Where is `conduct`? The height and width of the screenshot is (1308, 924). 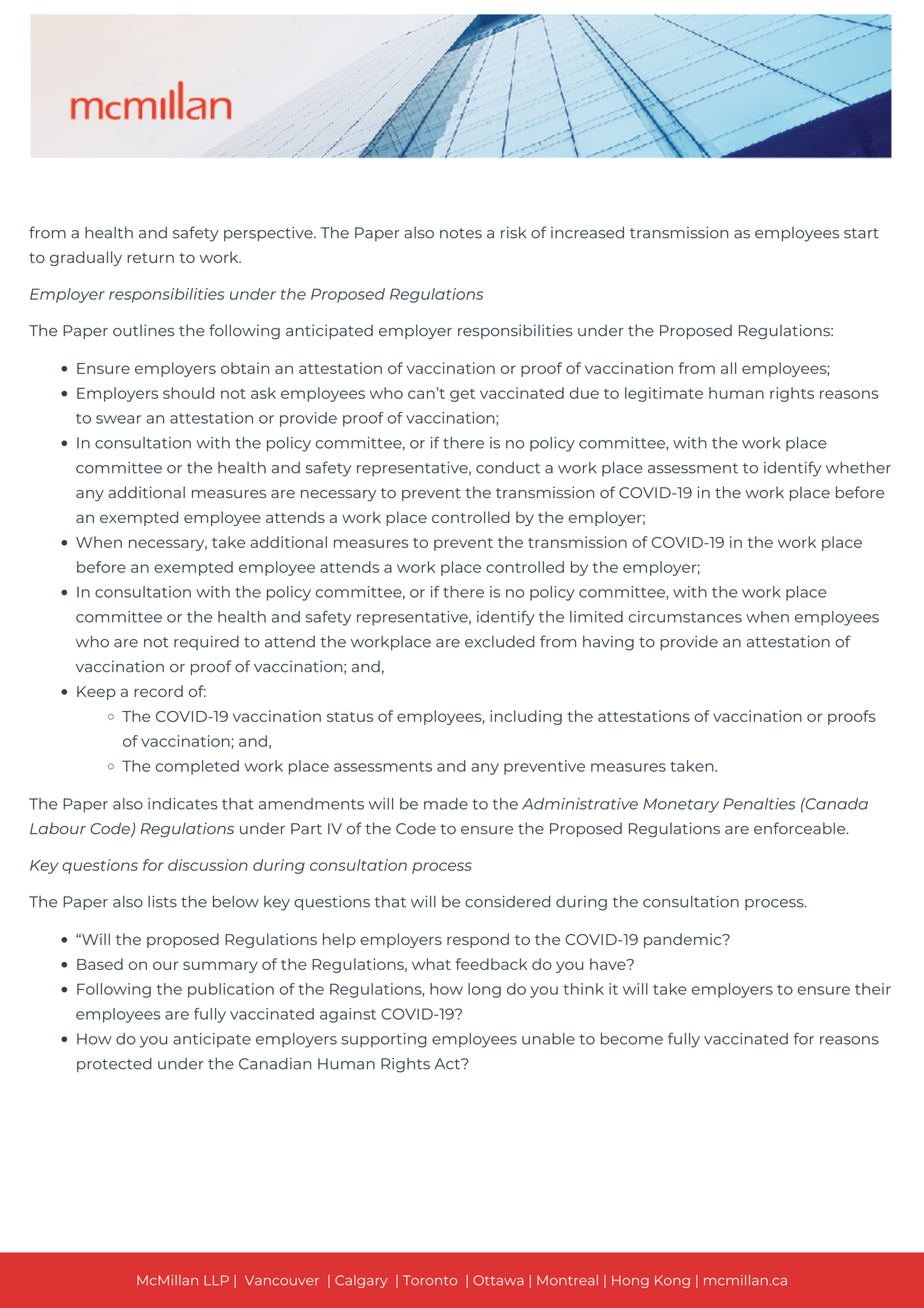
conduct is located at coordinates (508, 468).
